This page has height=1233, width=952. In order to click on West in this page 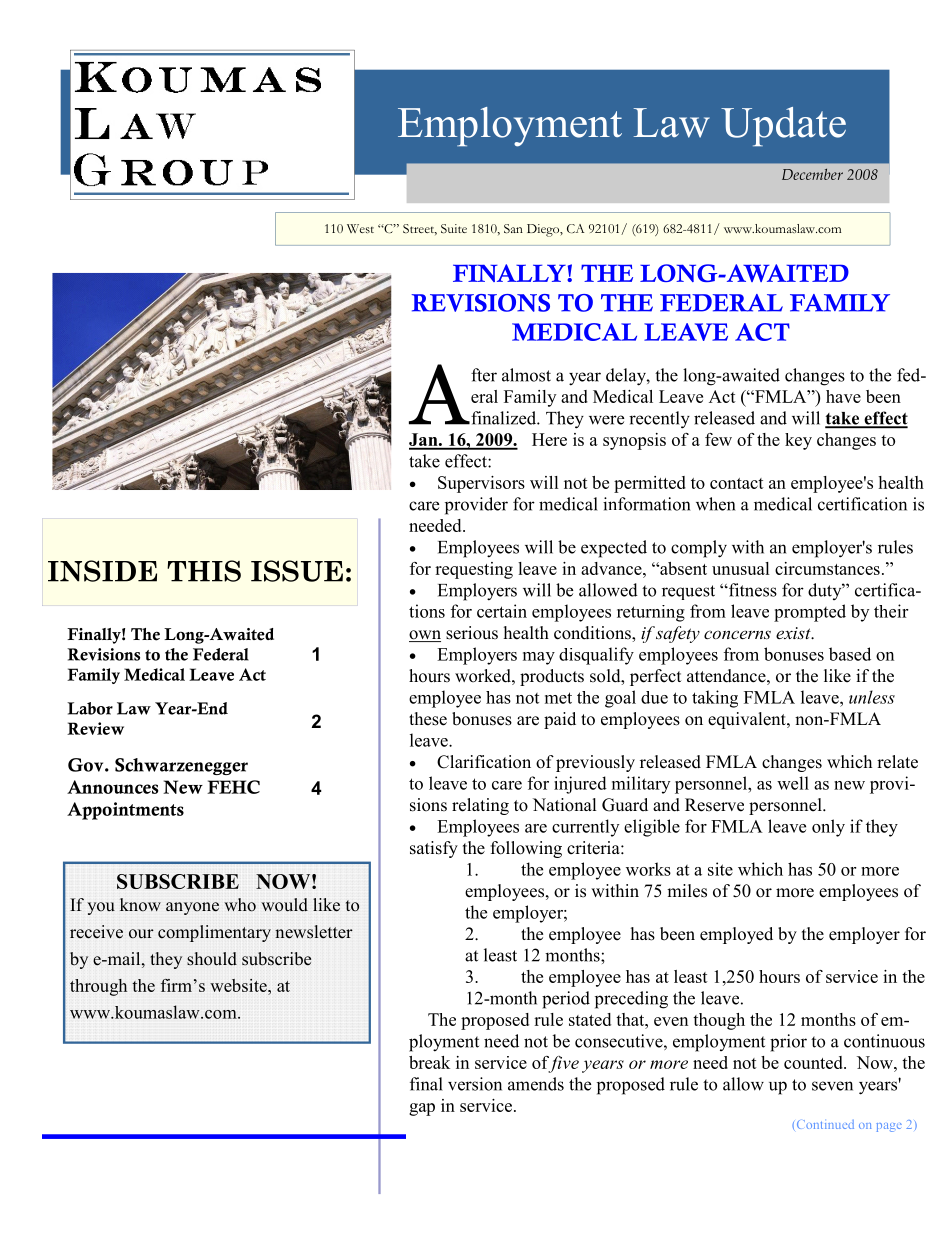, I will do `click(360, 228)`.
